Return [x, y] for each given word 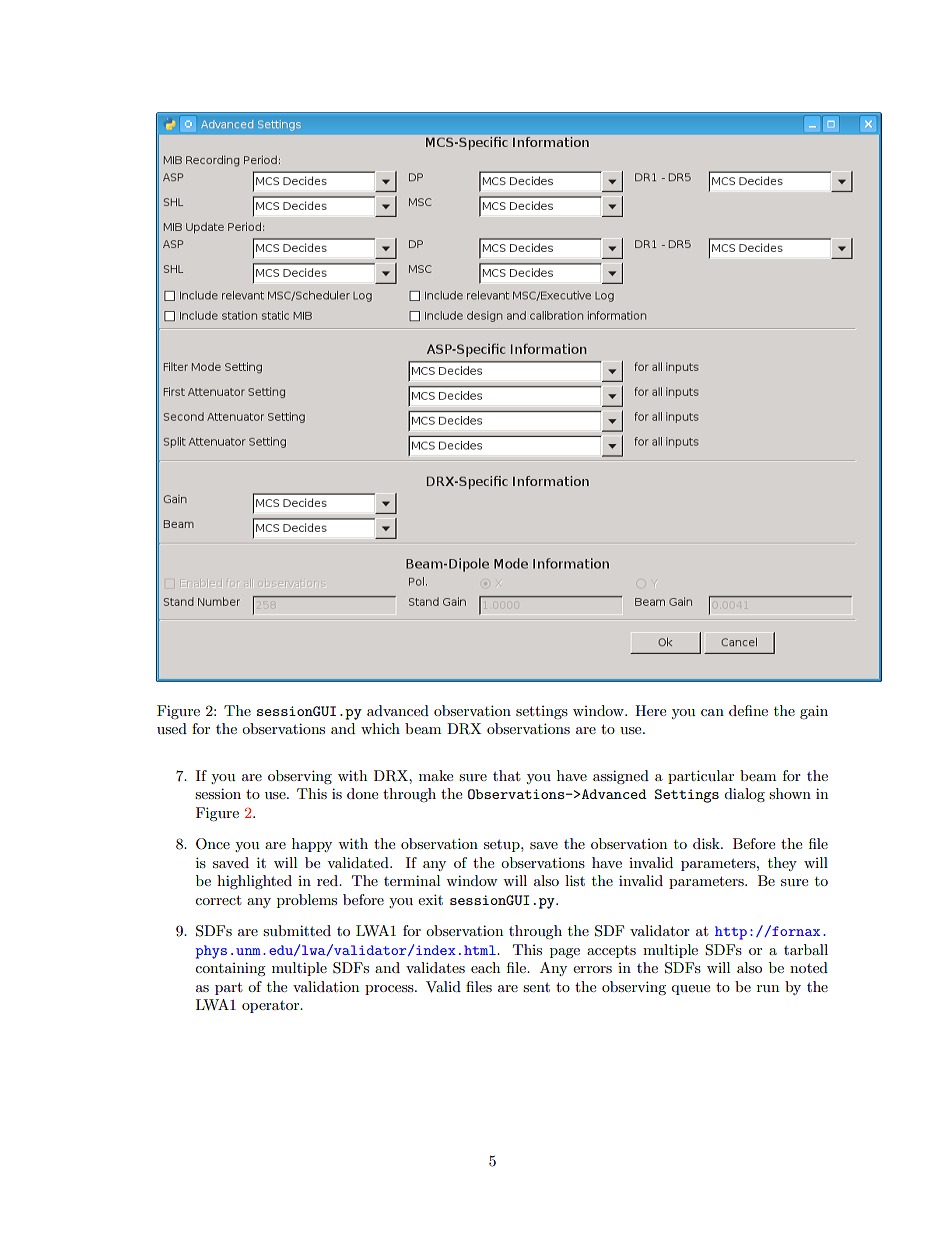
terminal [412, 880]
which [380, 728]
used [172, 728]
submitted [297, 930]
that [506, 775]
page [565, 953]
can [712, 712]
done [362, 793]
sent [536, 987]
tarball [806, 949]
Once [213, 844]
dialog [744, 795]
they [782, 864]
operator [272, 1007]
